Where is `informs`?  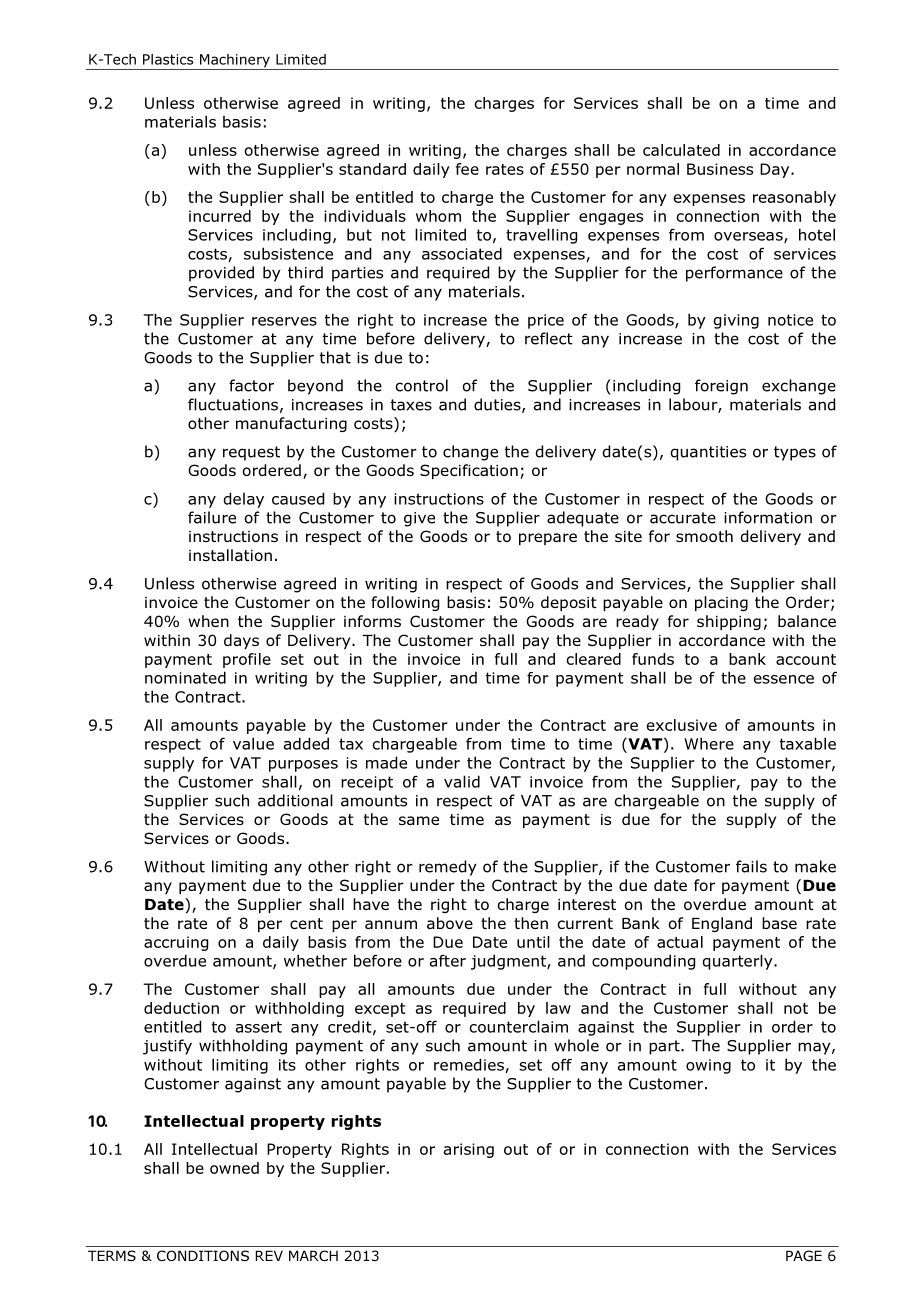 informs is located at coordinates (372, 621).
